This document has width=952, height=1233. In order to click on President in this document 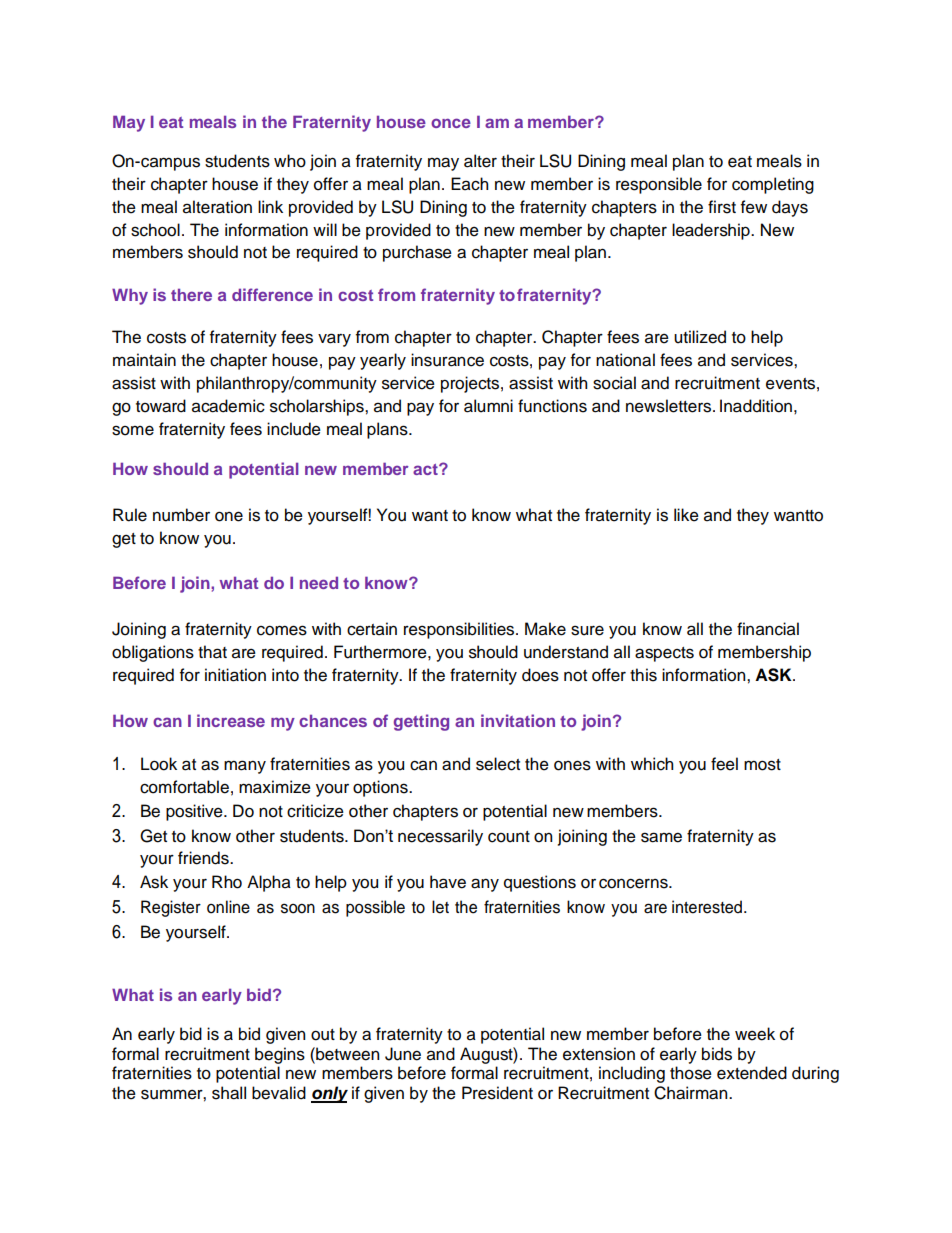, I will do `click(497, 1093)`.
